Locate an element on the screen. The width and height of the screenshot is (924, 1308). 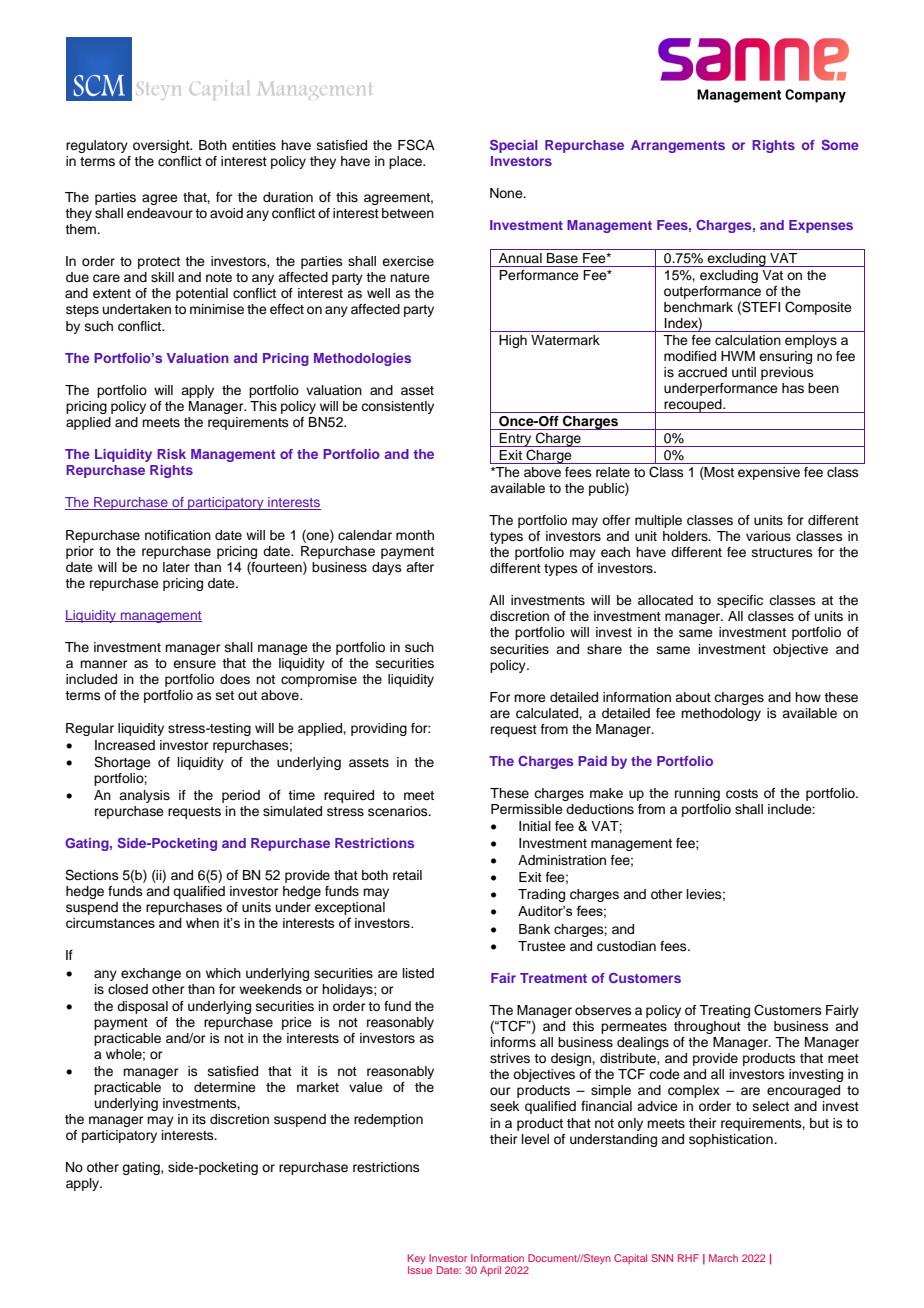
oversight is located at coordinates (162, 146).
